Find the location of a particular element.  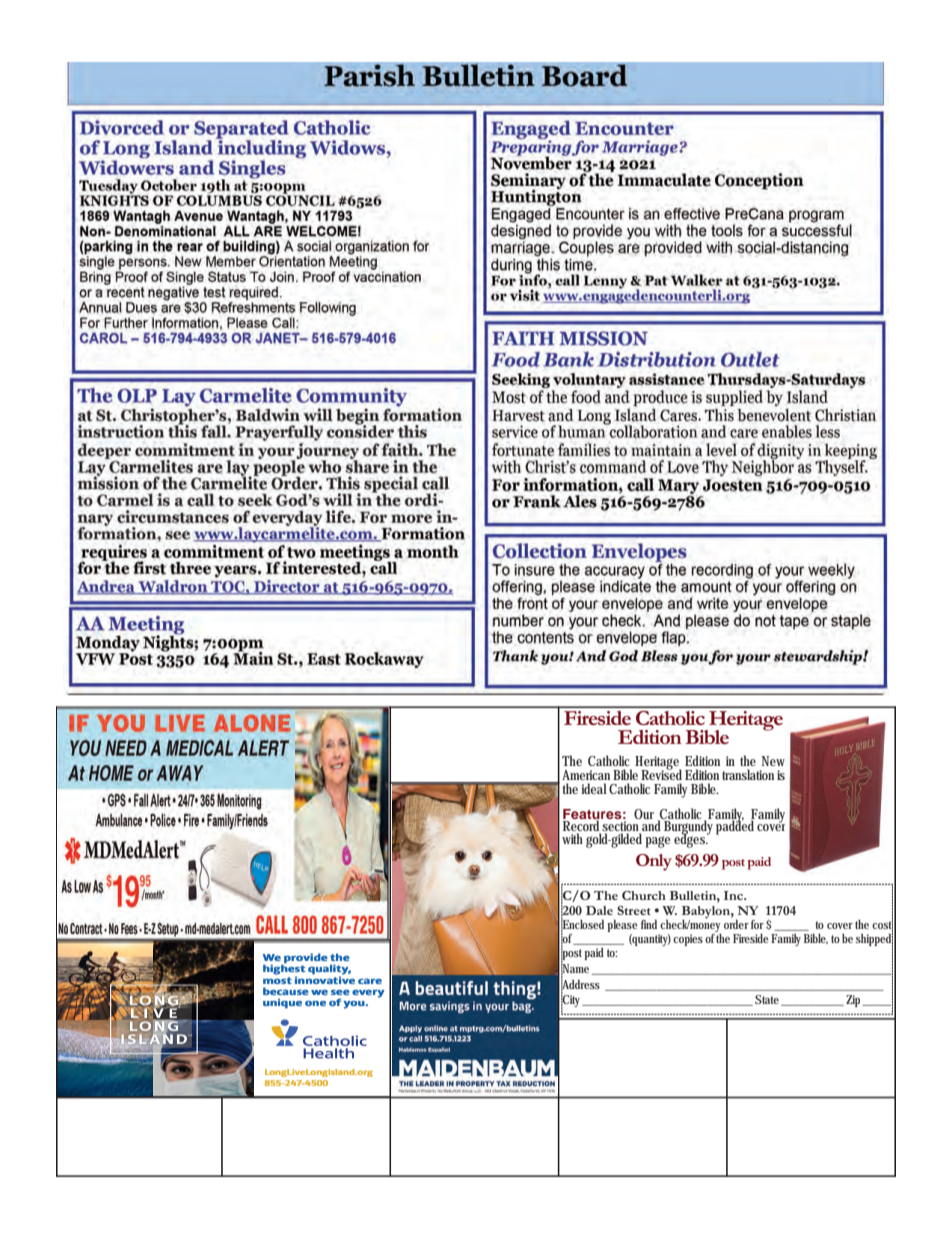

find is located at coordinates (651, 924).
